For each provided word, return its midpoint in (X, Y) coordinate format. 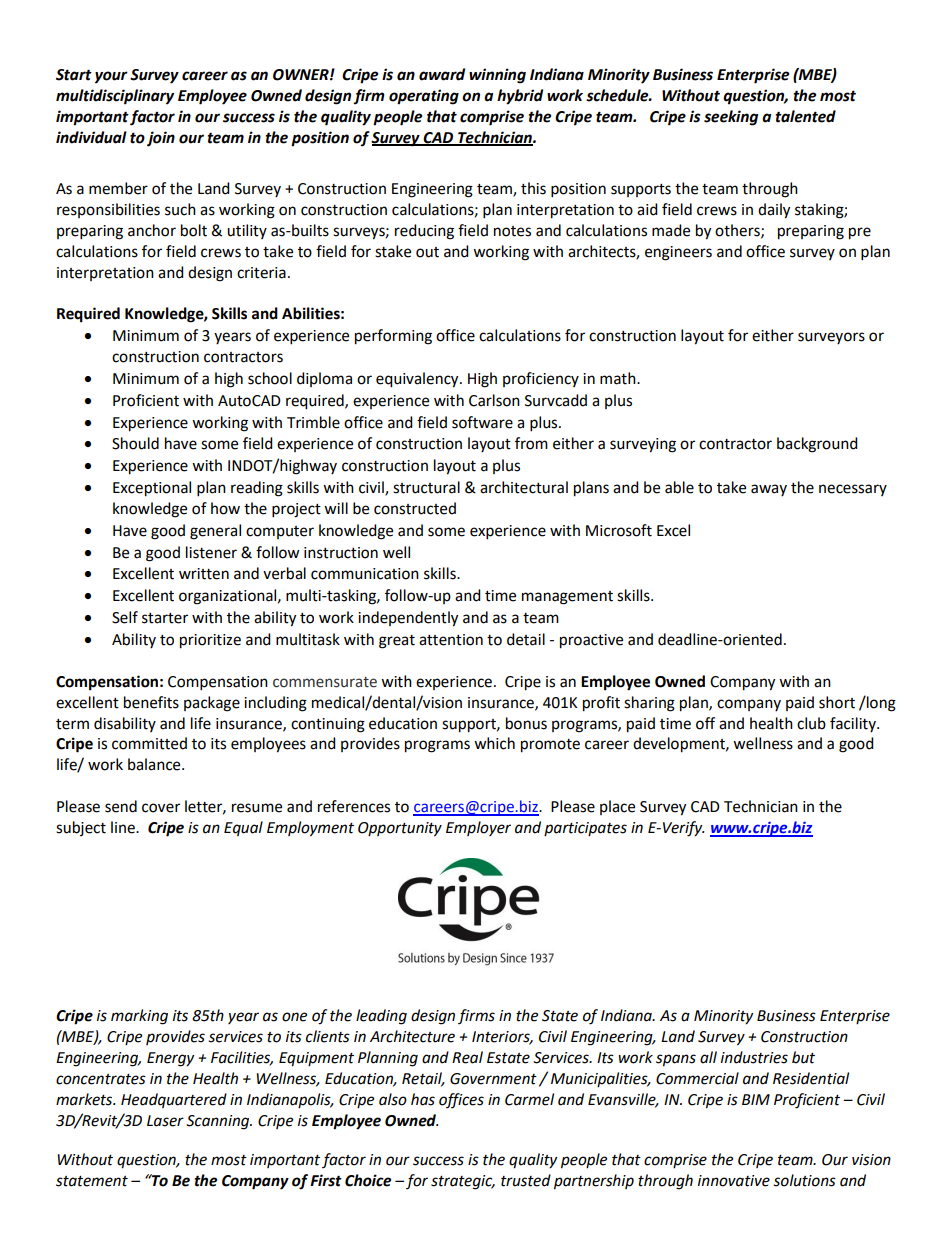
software (482, 422)
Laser (165, 1121)
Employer (478, 828)
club (811, 723)
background (817, 445)
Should (135, 443)
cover (161, 808)
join (161, 139)
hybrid (520, 97)
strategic (463, 1182)
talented (805, 116)
